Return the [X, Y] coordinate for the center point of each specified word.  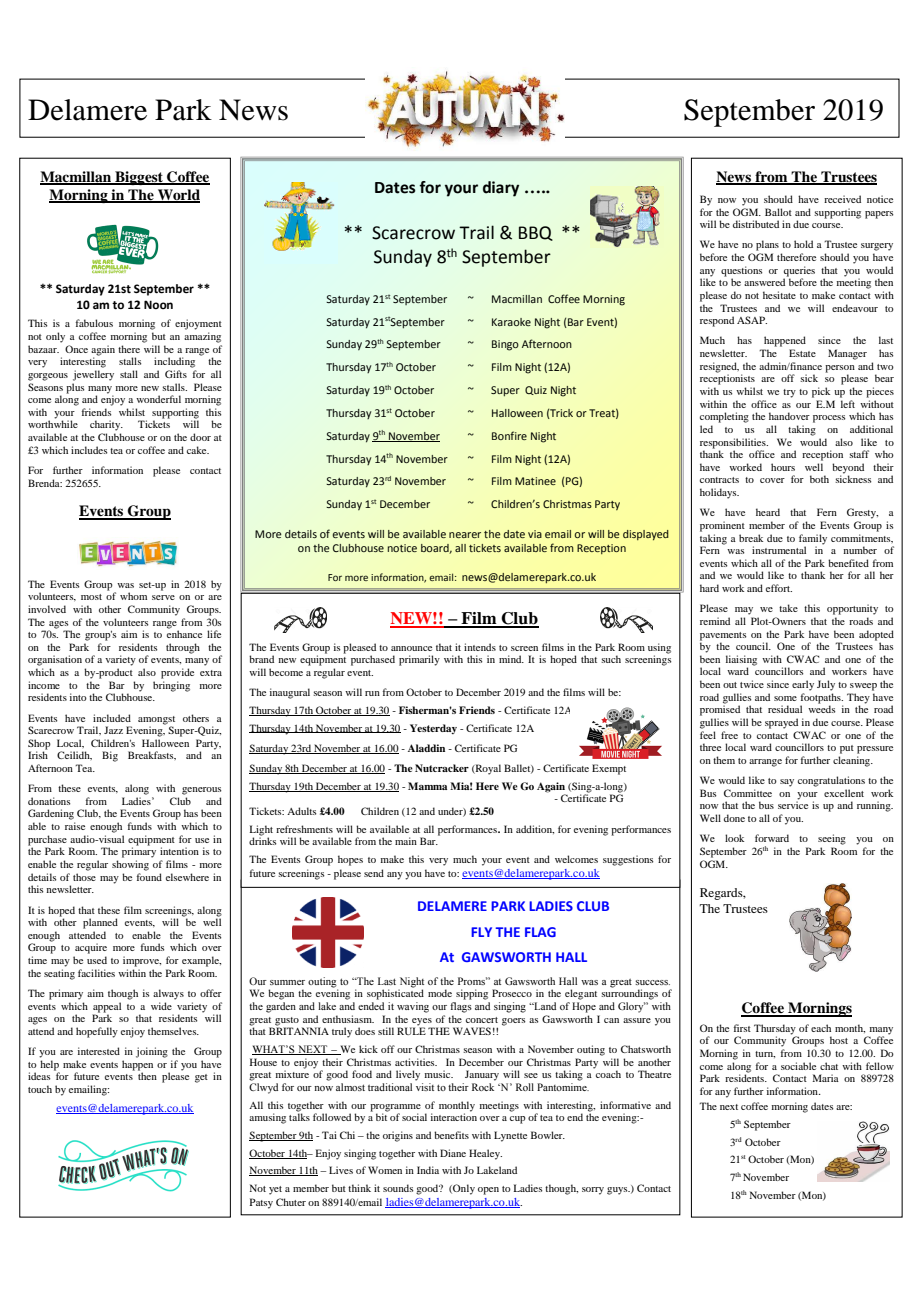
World [178, 195]
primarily [419, 660]
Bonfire [509, 435]
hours [783, 467]
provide [177, 673]
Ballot [778, 212]
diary [501, 189]
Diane [453, 1153]
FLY [481, 932]
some [785, 698]
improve [142, 961]
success [652, 982]
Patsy [261, 1203]
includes [89, 450]
